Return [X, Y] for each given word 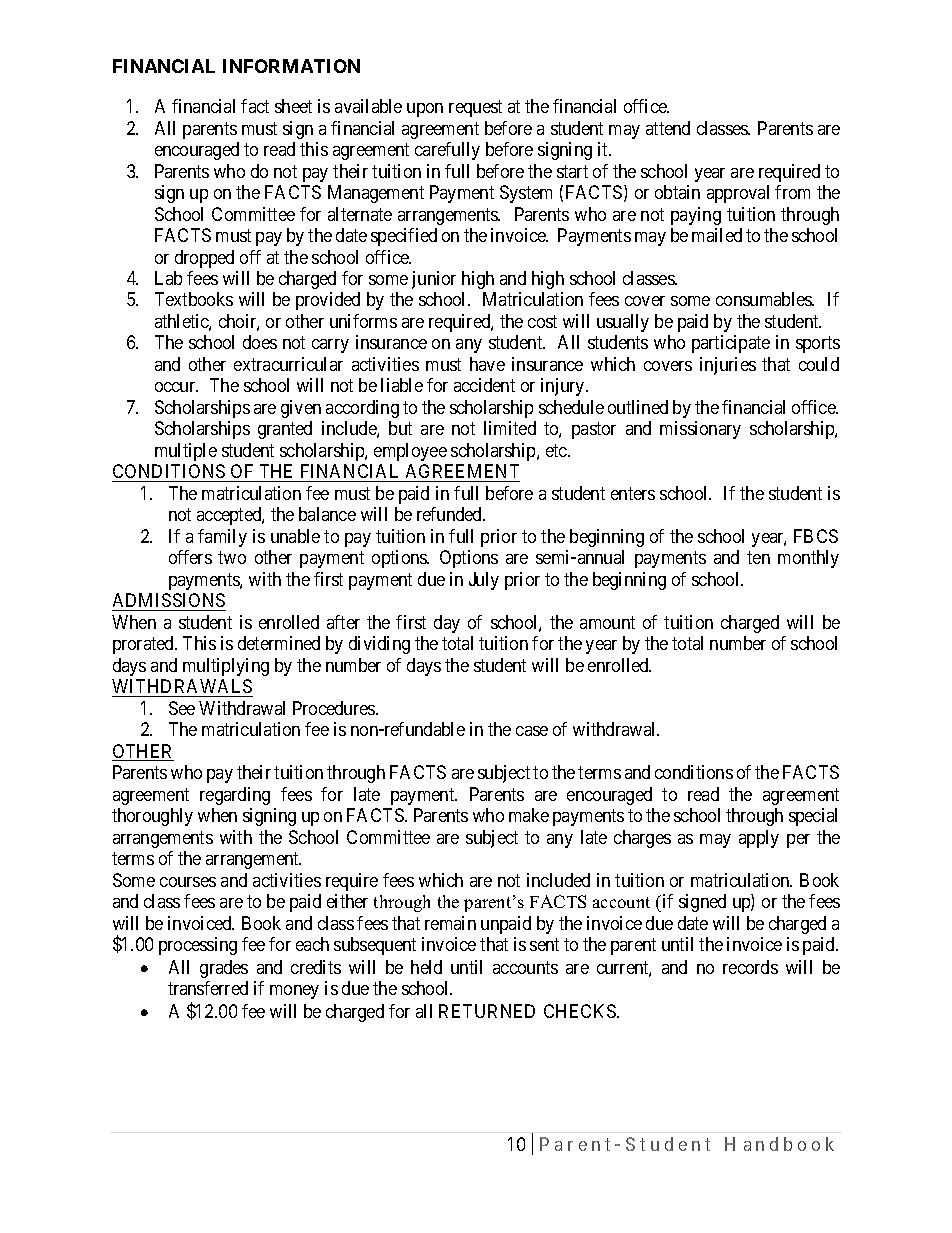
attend [668, 128]
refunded [451, 514]
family [222, 538]
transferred [208, 988]
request [475, 108]
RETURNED [487, 1011]
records [750, 967]
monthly [808, 559]
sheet [293, 106]
